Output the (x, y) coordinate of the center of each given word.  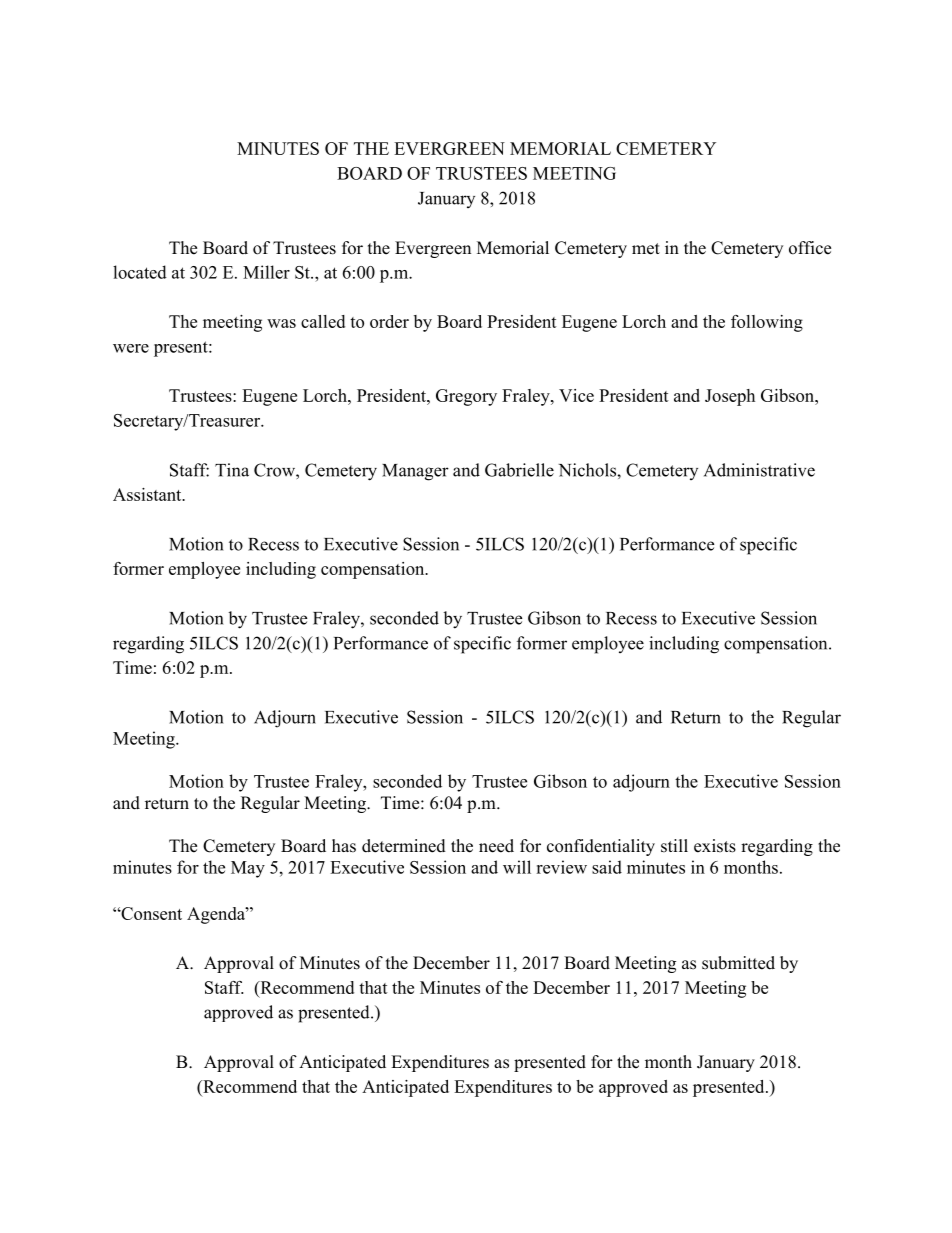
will (517, 867)
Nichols (588, 470)
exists (715, 846)
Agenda (217, 915)
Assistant (148, 494)
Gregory (466, 397)
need (496, 846)
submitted (738, 963)
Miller (266, 272)
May (248, 869)
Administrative (759, 470)
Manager (415, 472)
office (810, 248)
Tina (232, 470)
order (389, 321)
